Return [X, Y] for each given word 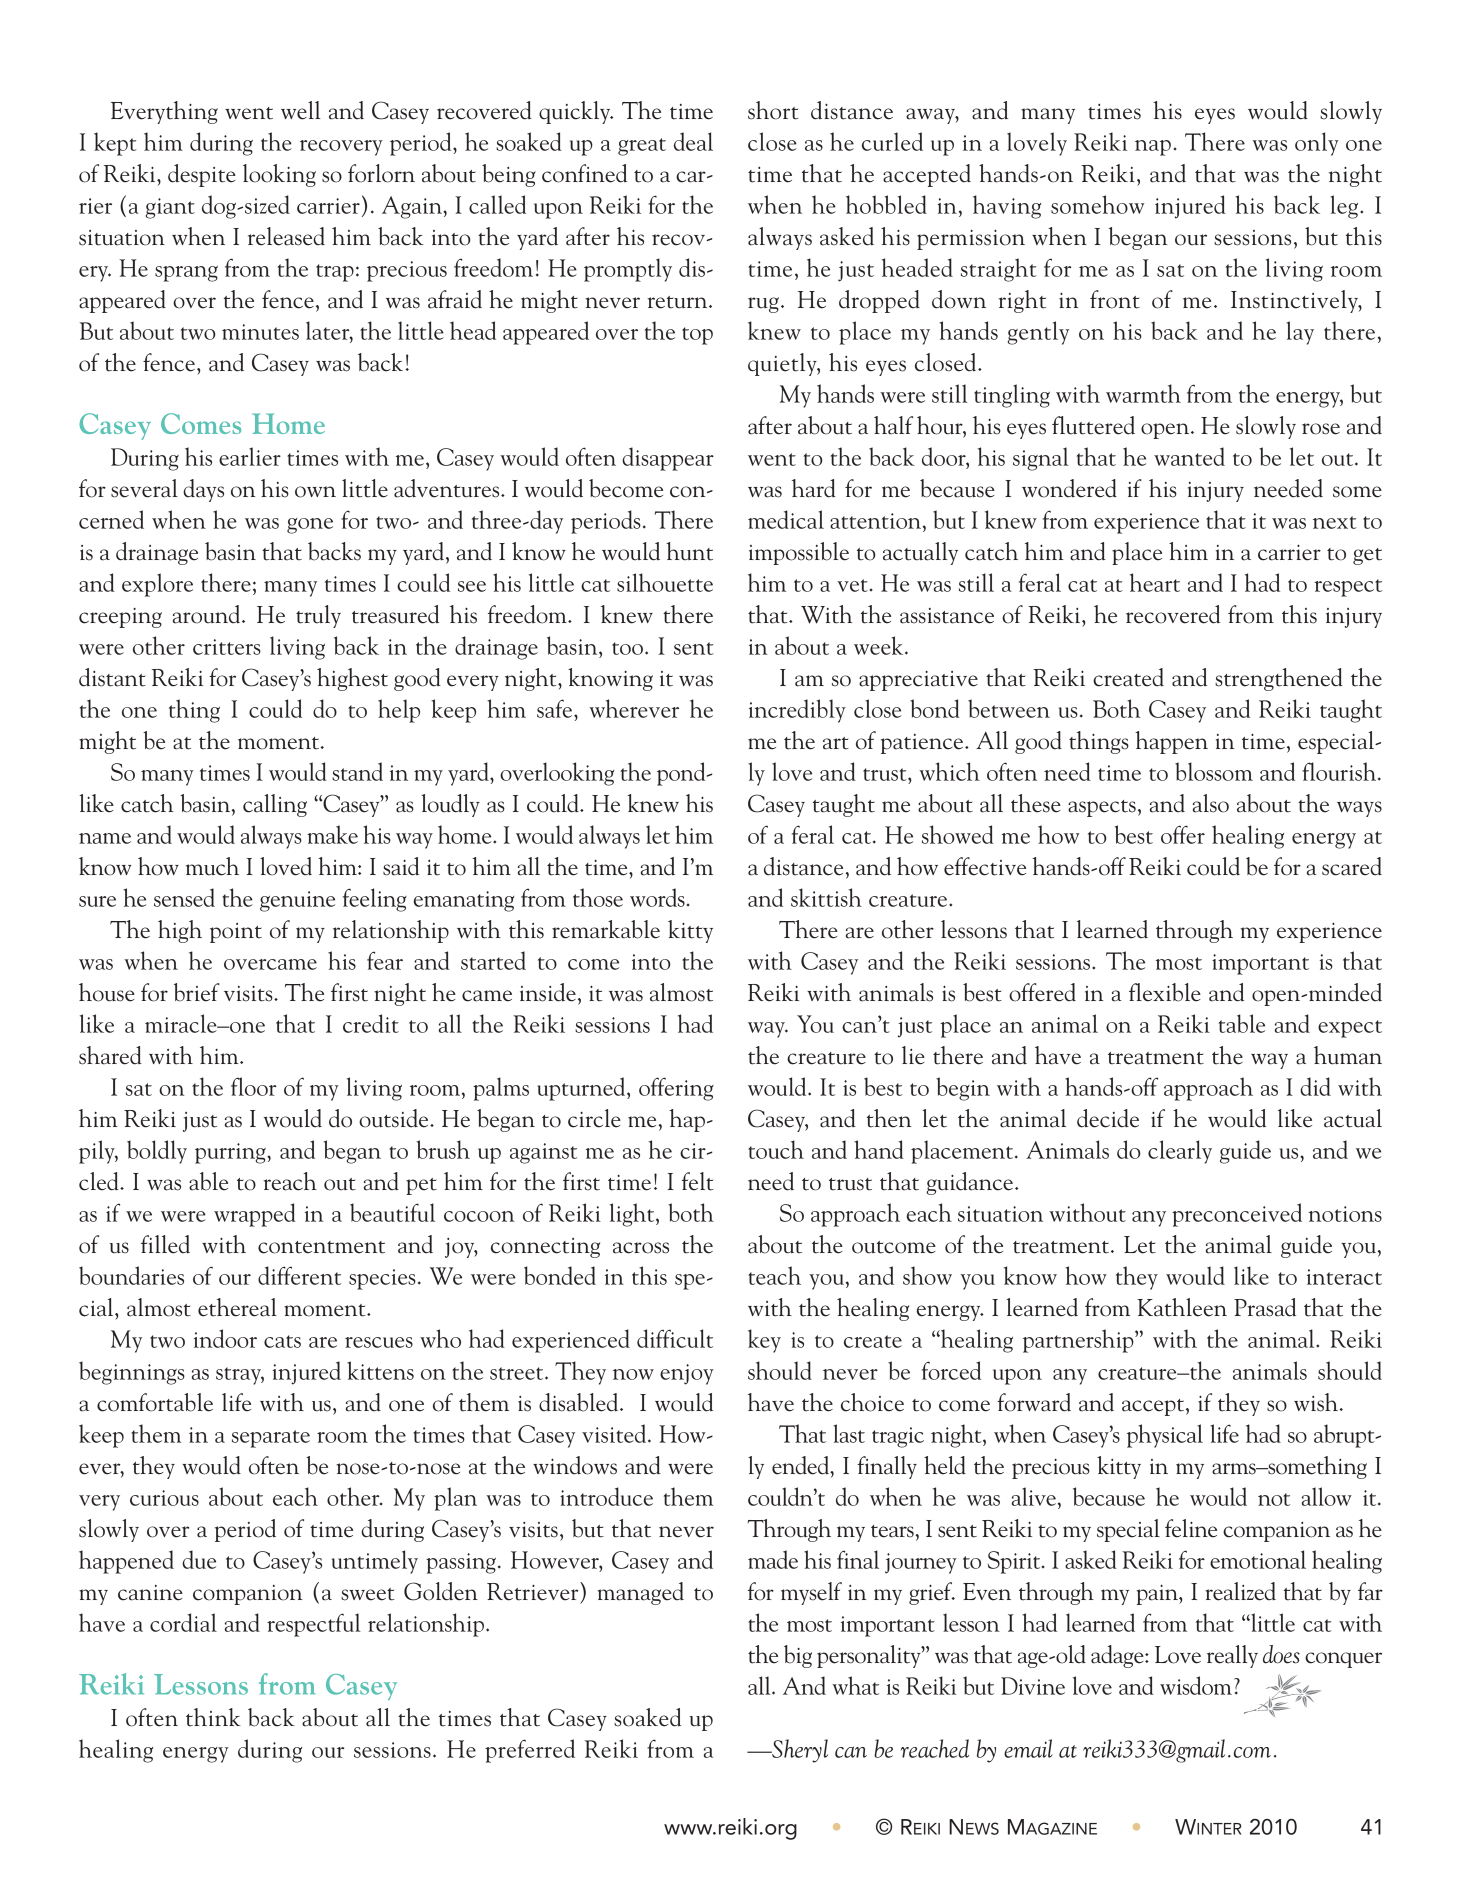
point [236, 933]
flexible [1165, 992]
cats [282, 1341]
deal [693, 141]
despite [202, 175]
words [657, 897]
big [798, 1656]
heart [1155, 582]
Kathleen [1182, 1307]
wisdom [1196, 1685]
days [203, 490]
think [213, 1717]
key [764, 1341]
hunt [689, 551]
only [1317, 144]
